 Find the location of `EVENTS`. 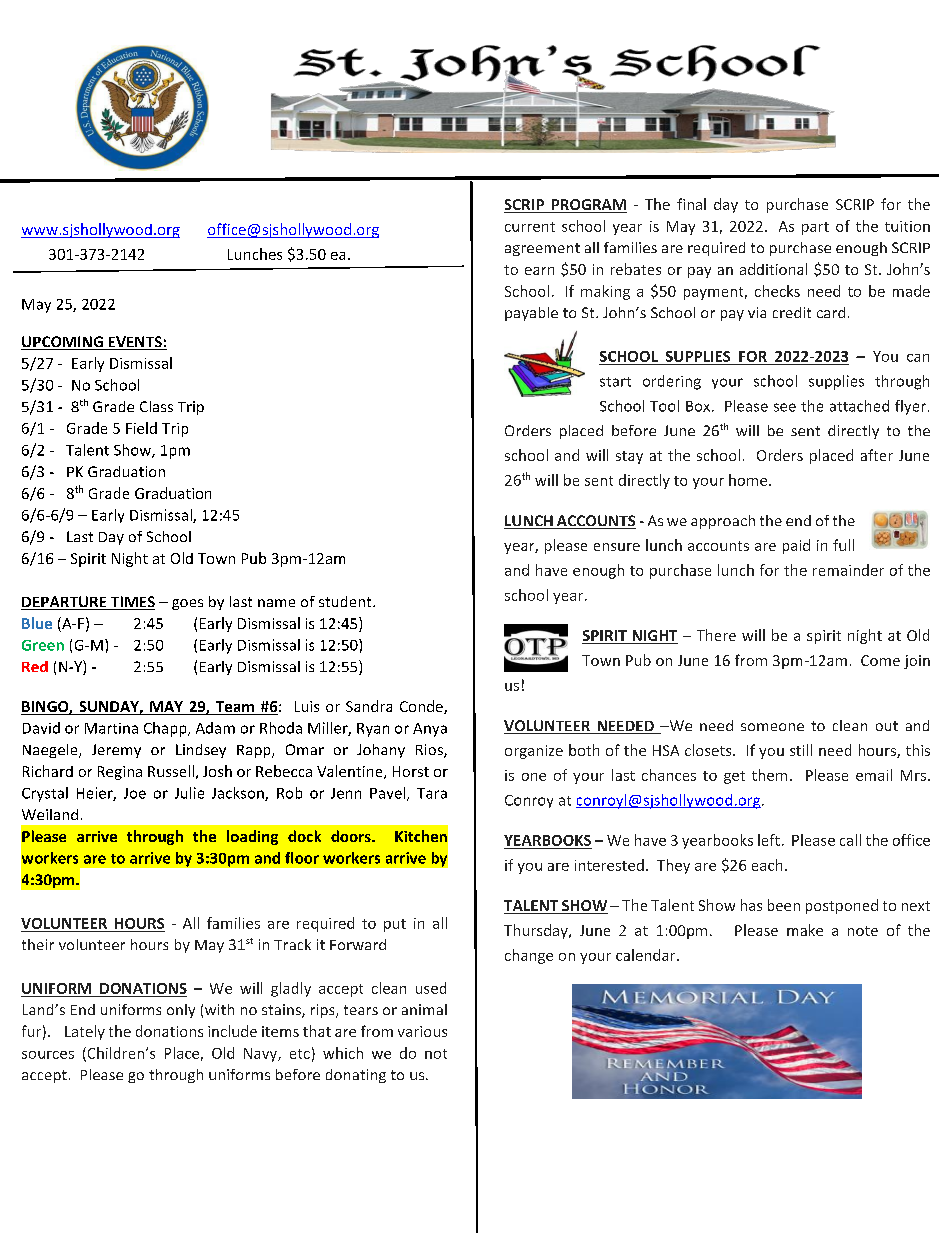

EVENTS is located at coordinates (135, 343).
